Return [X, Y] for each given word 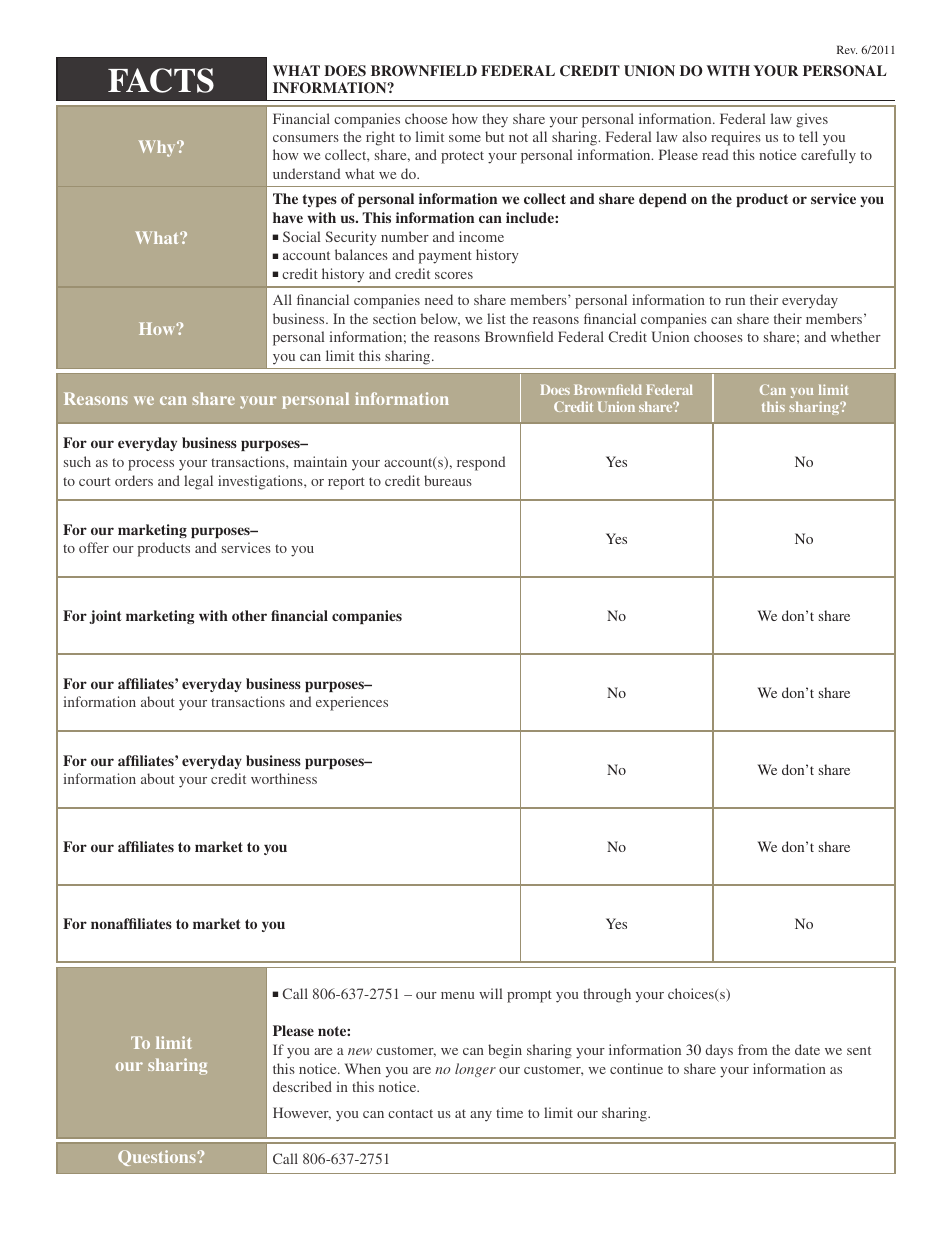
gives [812, 120]
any [481, 1116]
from [753, 1049]
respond [481, 463]
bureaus [448, 480]
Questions [158, 1158]
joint [105, 617]
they [495, 120]
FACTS [161, 80]
